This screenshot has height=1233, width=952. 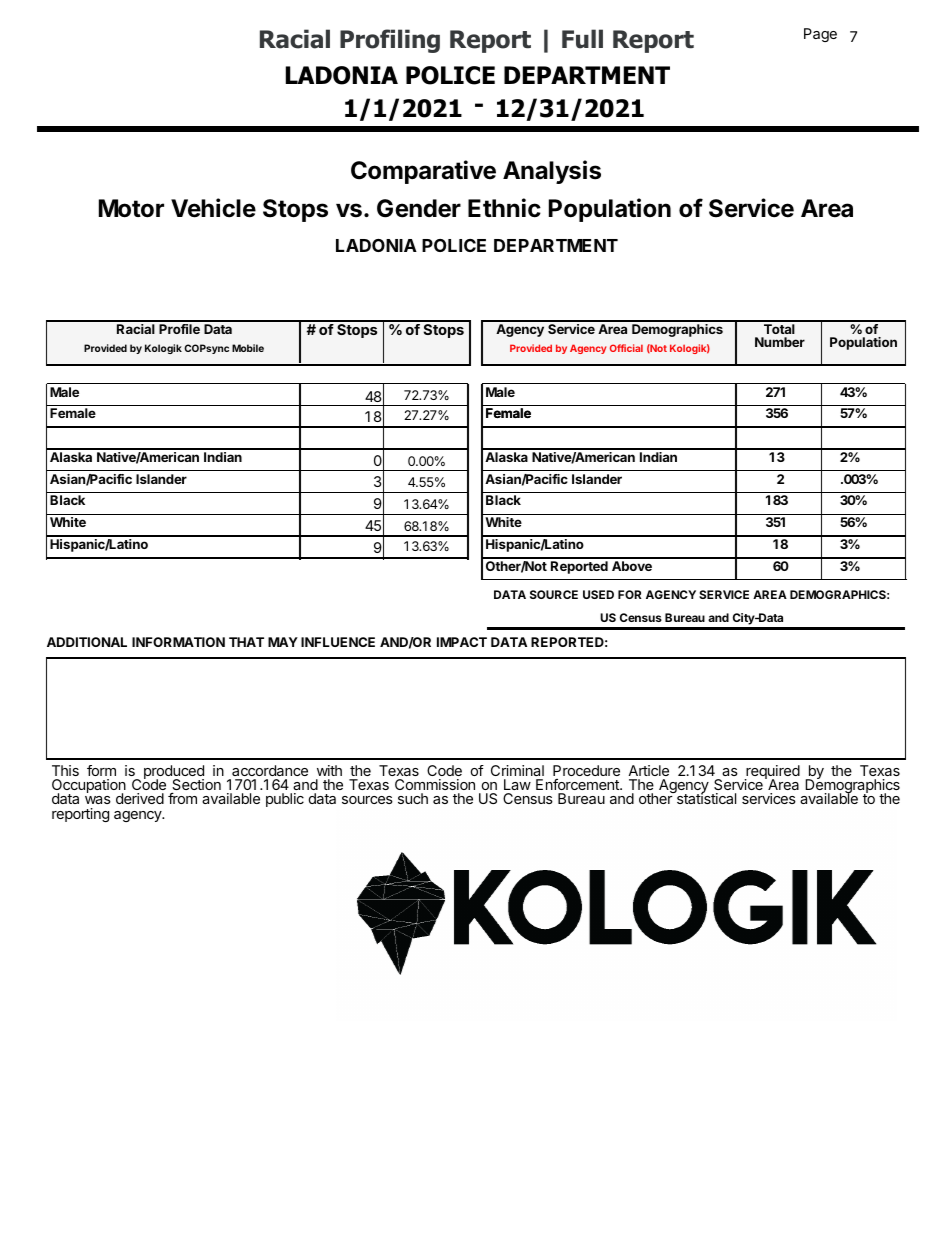 I want to click on Section, so click(x=196, y=786).
